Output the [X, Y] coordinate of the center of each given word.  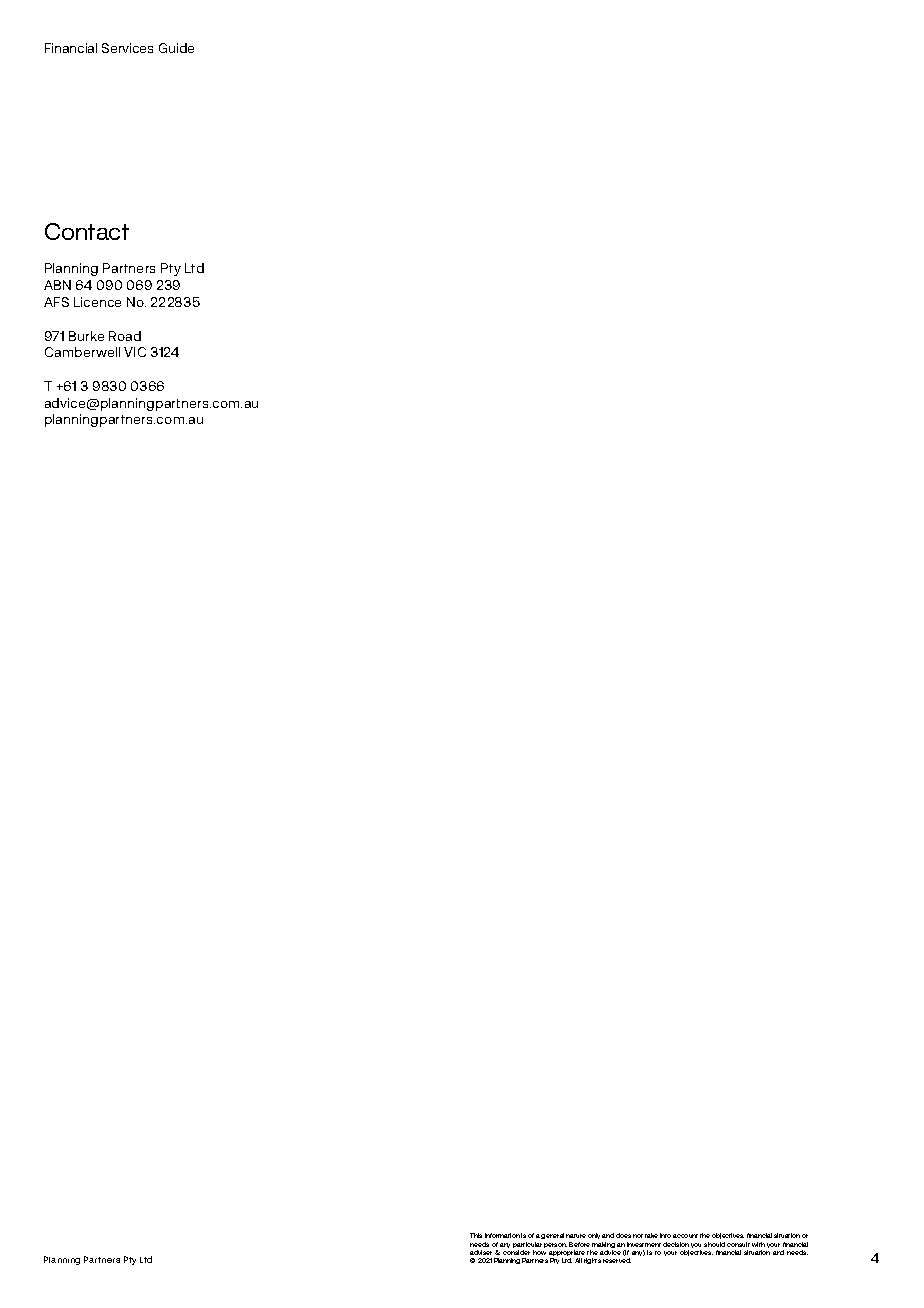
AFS [56, 302]
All [578, 1260]
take [651, 1235]
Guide [176, 48]
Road [125, 336]
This [476, 1235]
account [685, 1236]
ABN [57, 285]
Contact [87, 231]
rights [592, 1261]
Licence [97, 302]
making [603, 1246]
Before [579, 1244]
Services [127, 48]
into [665, 1235]
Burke [86, 336]
